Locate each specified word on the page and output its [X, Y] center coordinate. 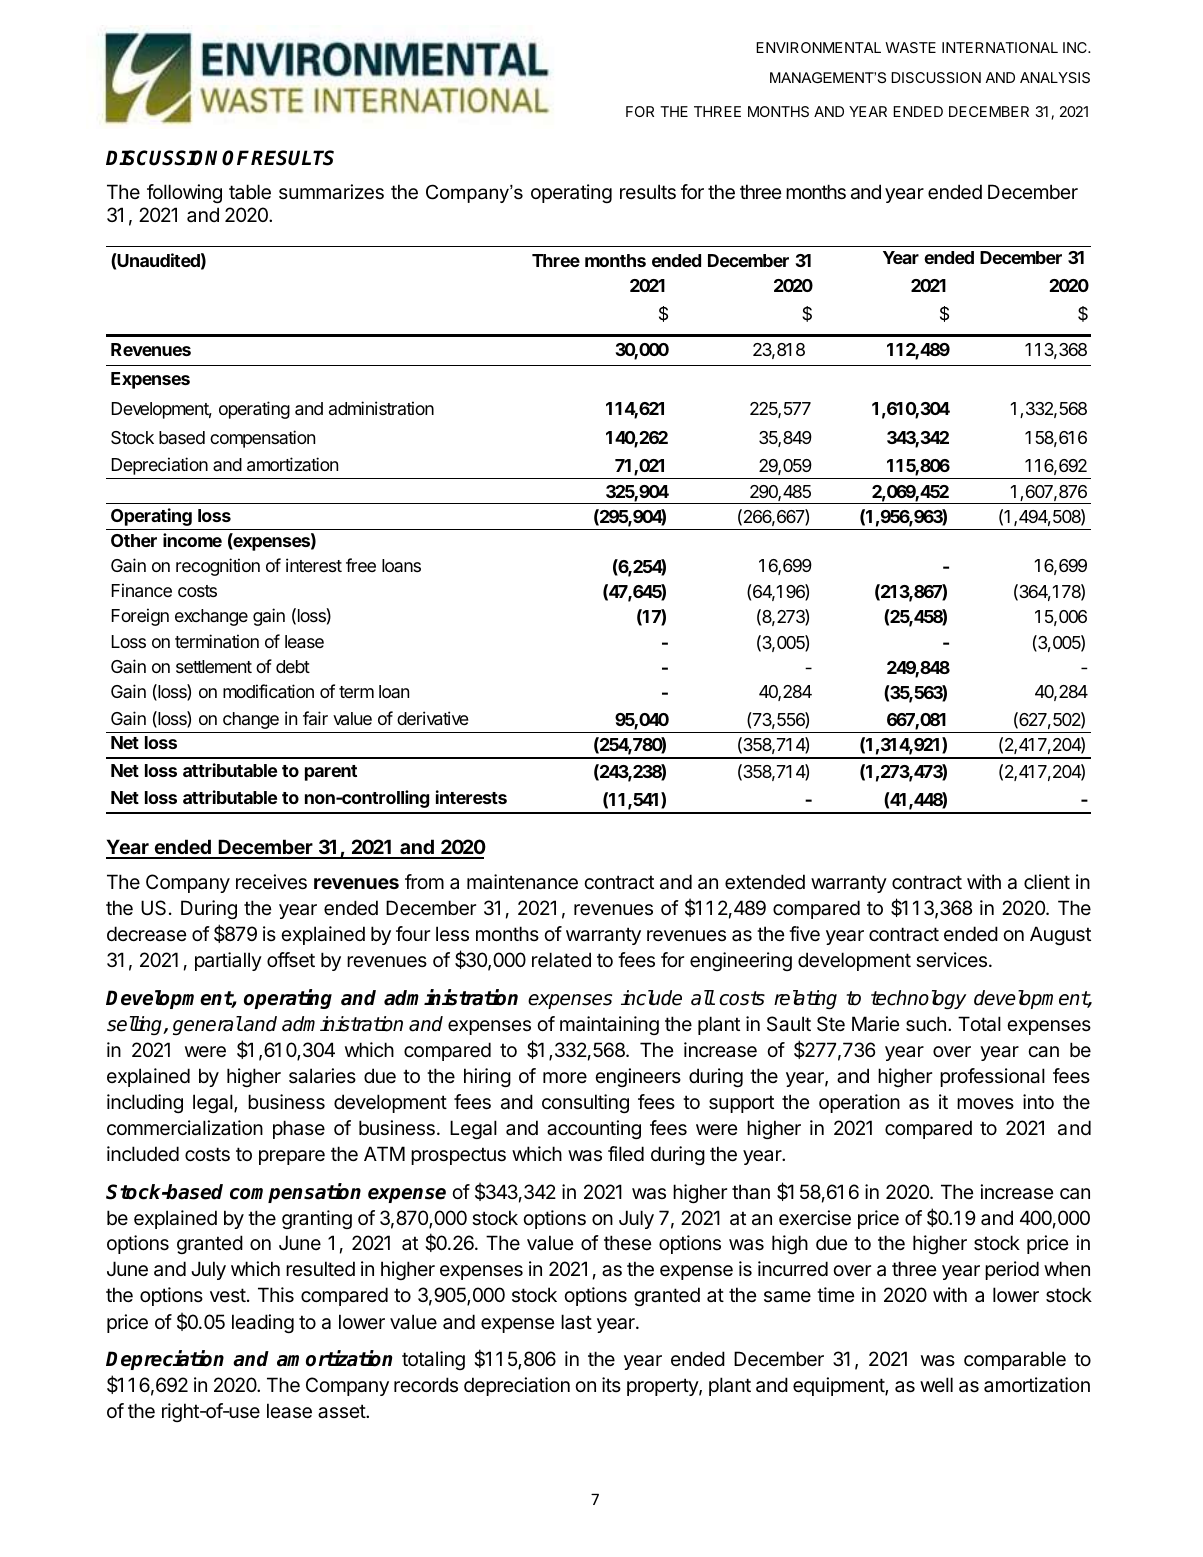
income [192, 540]
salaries [322, 1076]
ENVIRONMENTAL [818, 47]
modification [268, 691]
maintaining [609, 1025]
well [936, 1384]
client [1047, 882]
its [611, 1384]
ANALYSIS [1055, 77]
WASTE [910, 47]
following [184, 193]
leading [263, 1323]
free [361, 565]
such [926, 1024]
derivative [433, 718]
